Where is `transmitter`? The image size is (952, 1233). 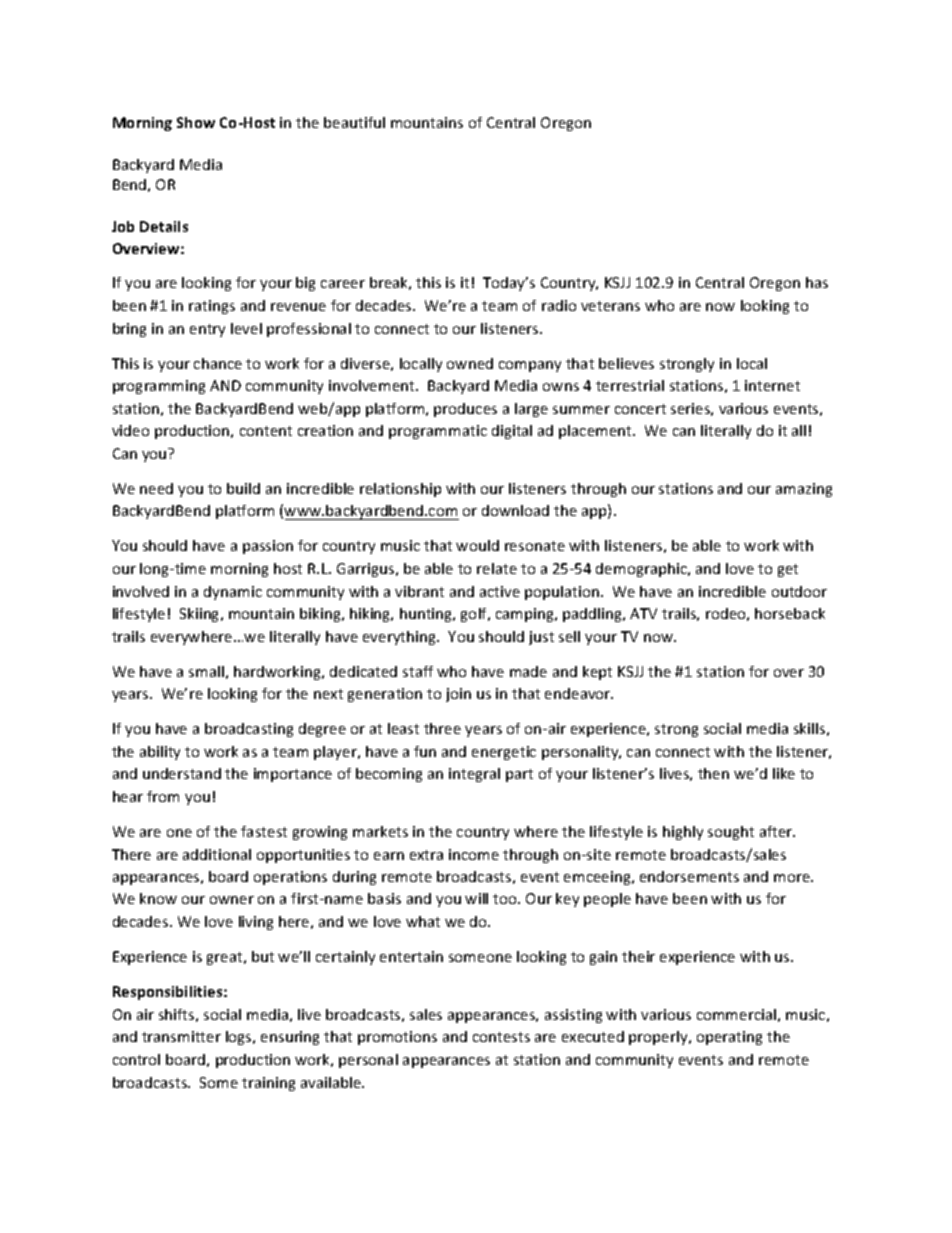 transmitter is located at coordinates (181, 1036).
